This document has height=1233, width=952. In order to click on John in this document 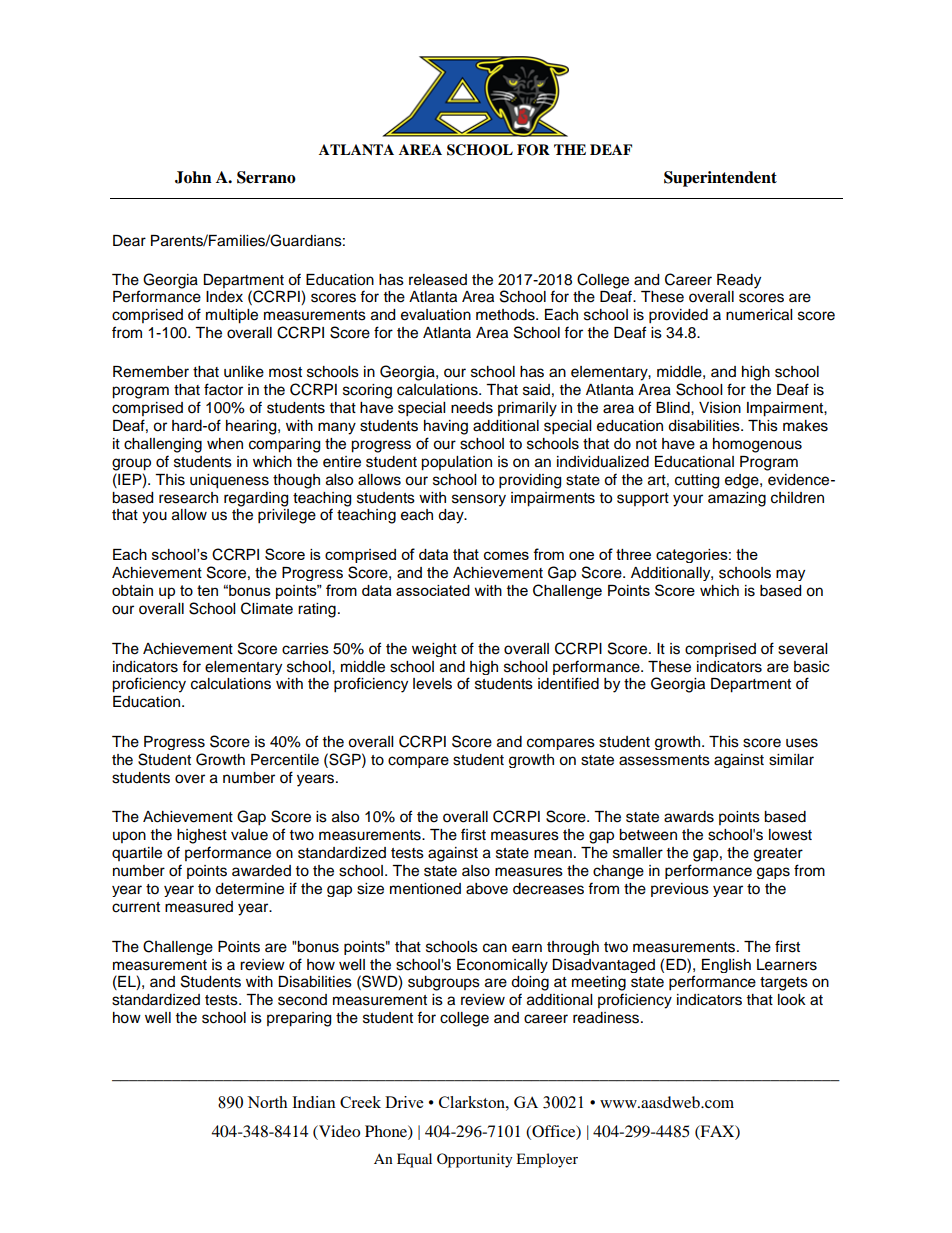, I will do `click(193, 177)`.
